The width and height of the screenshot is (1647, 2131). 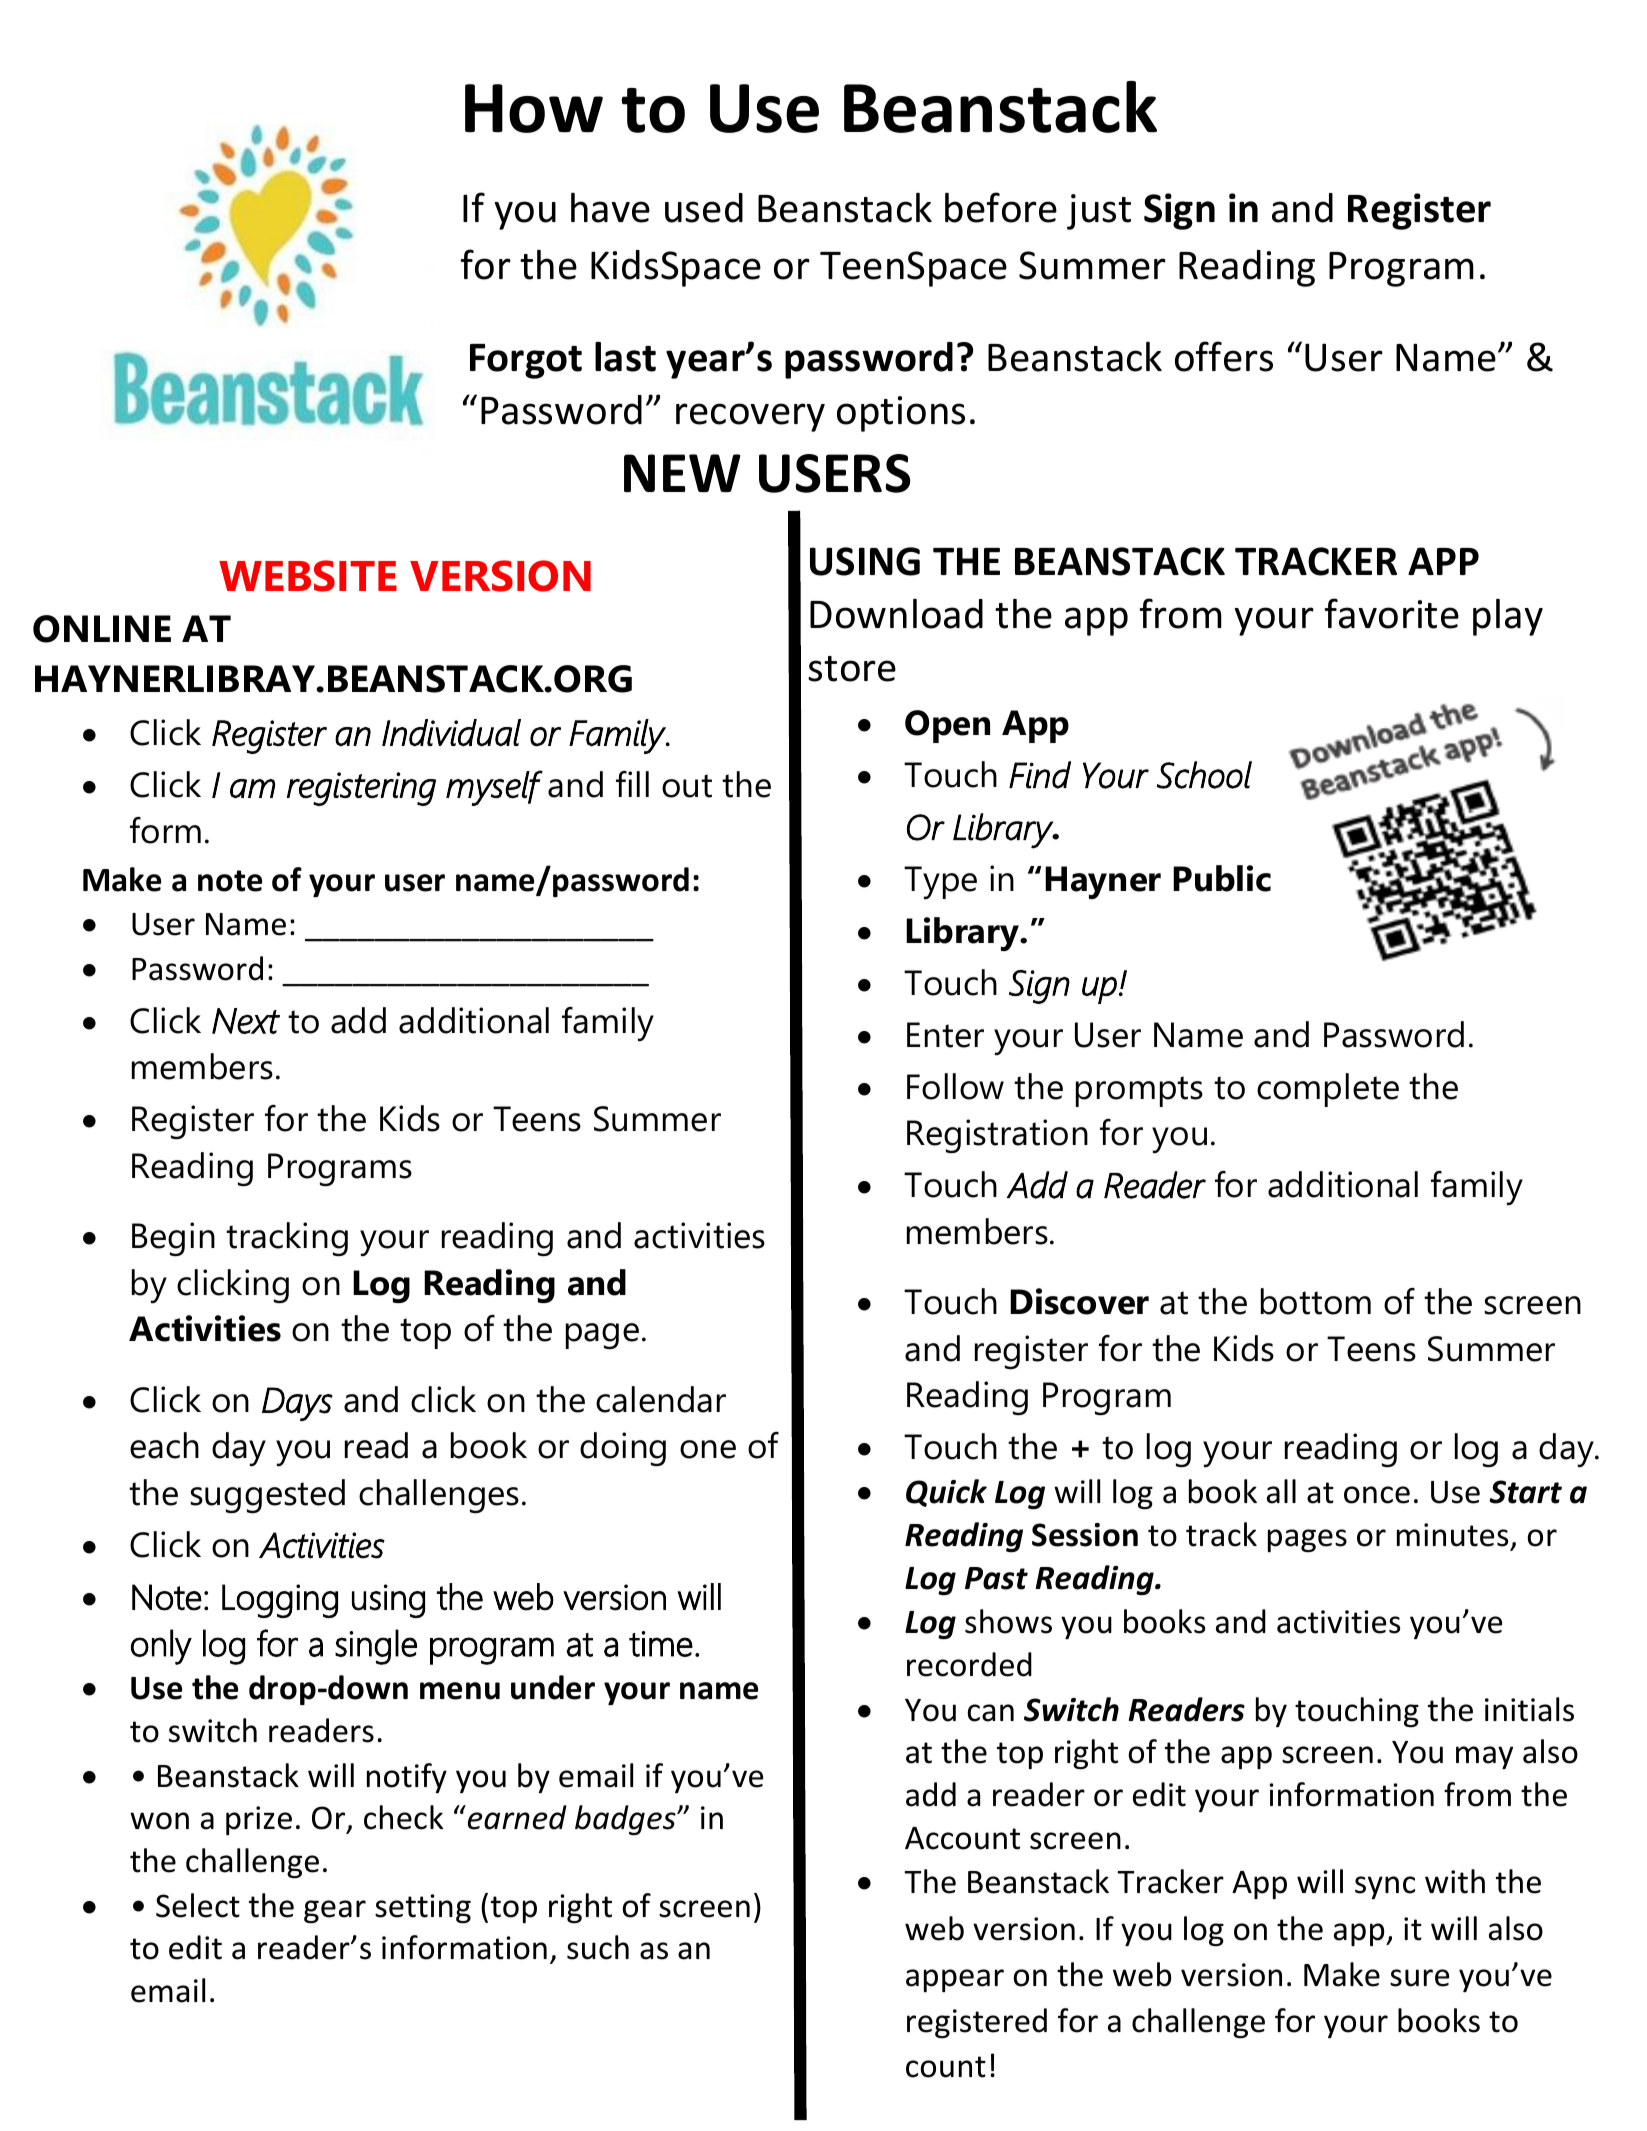 What do you see at coordinates (451, 733) in the screenshot?
I see `Individual` at bounding box center [451, 733].
